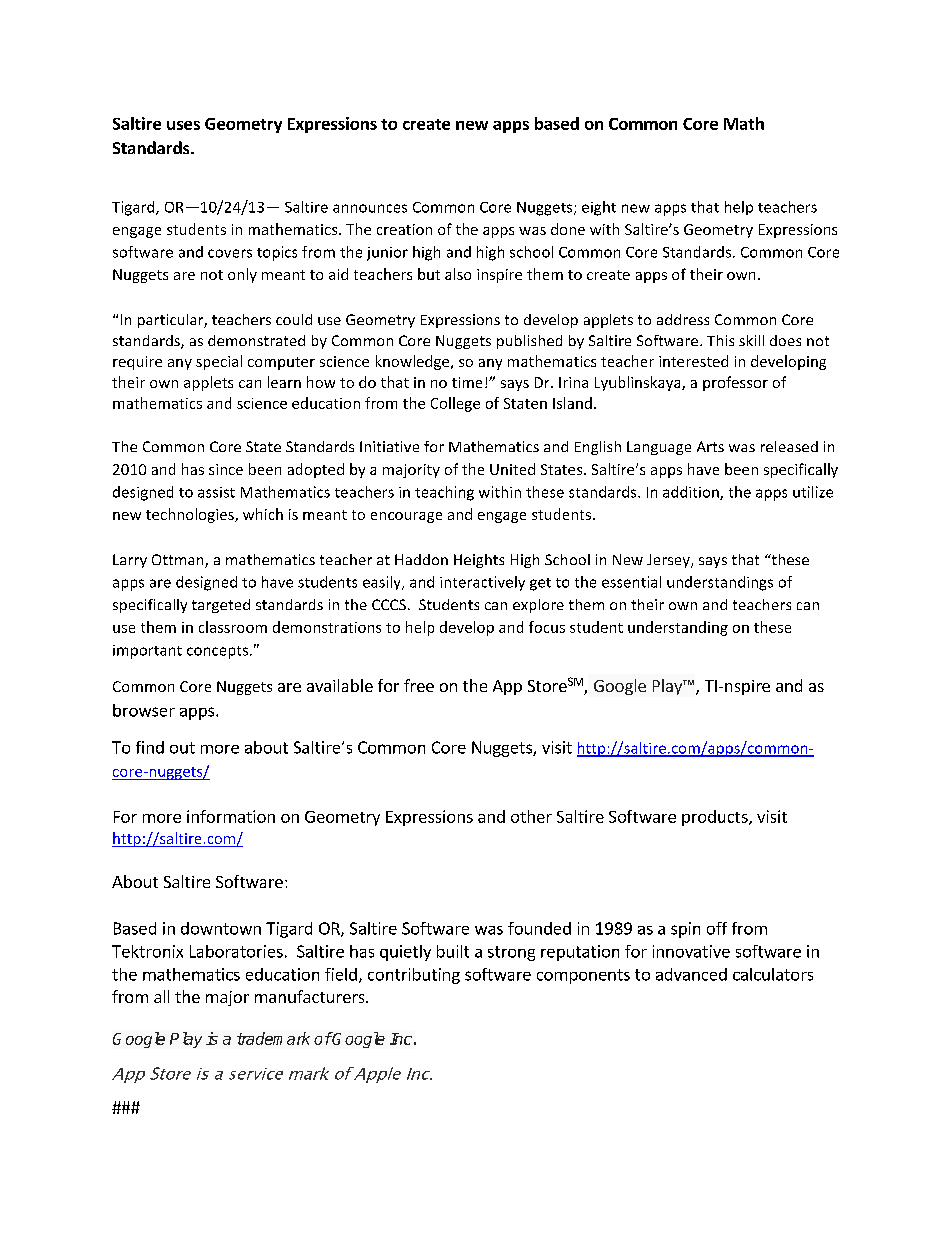  Describe the element at coordinates (370, 208) in the page. I see `announces` at that location.
